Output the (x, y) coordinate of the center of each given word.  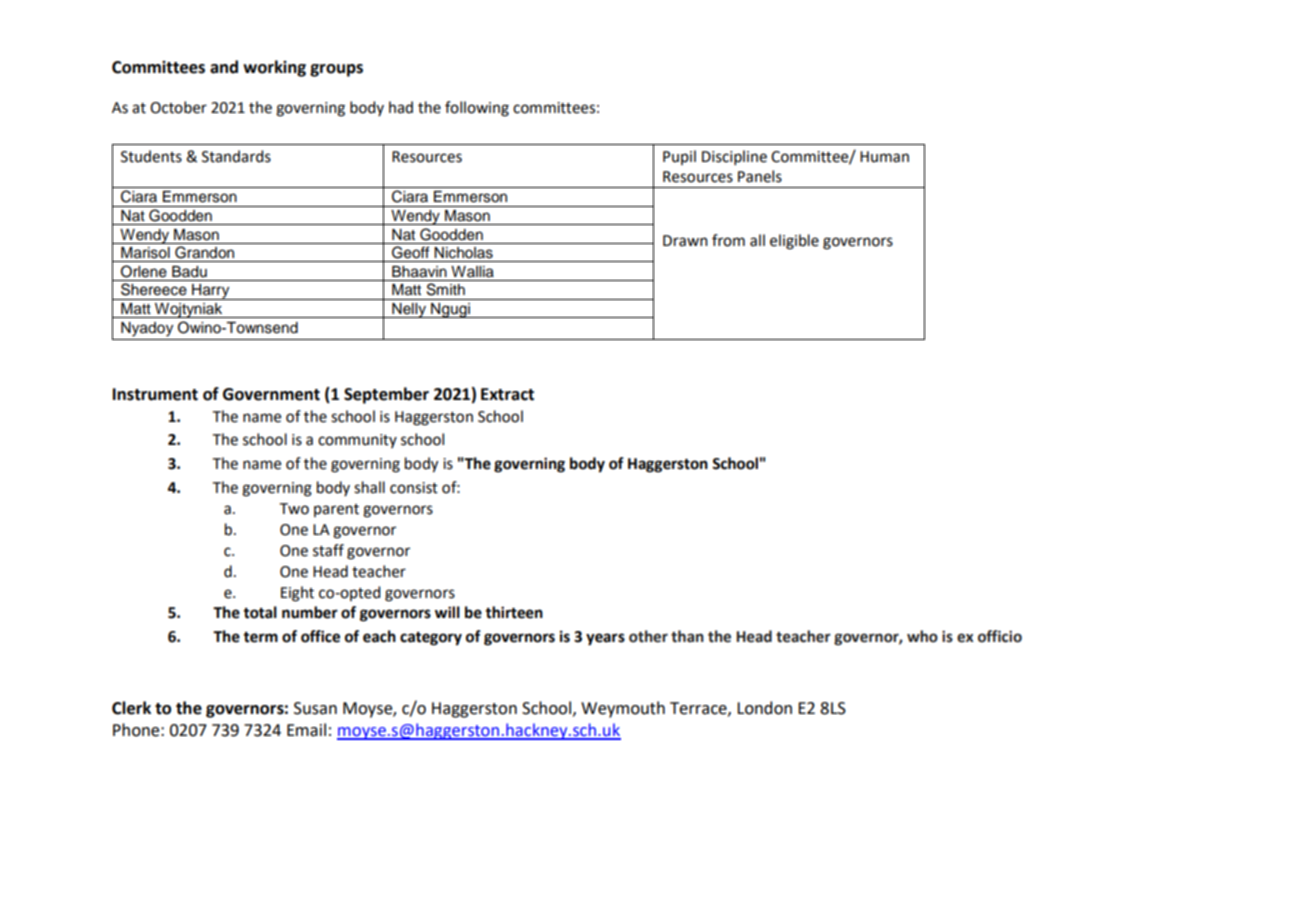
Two (294, 509)
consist (414, 488)
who (922, 636)
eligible (794, 242)
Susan (315, 708)
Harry (211, 292)
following (477, 109)
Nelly (409, 310)
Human (884, 157)
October (178, 107)
